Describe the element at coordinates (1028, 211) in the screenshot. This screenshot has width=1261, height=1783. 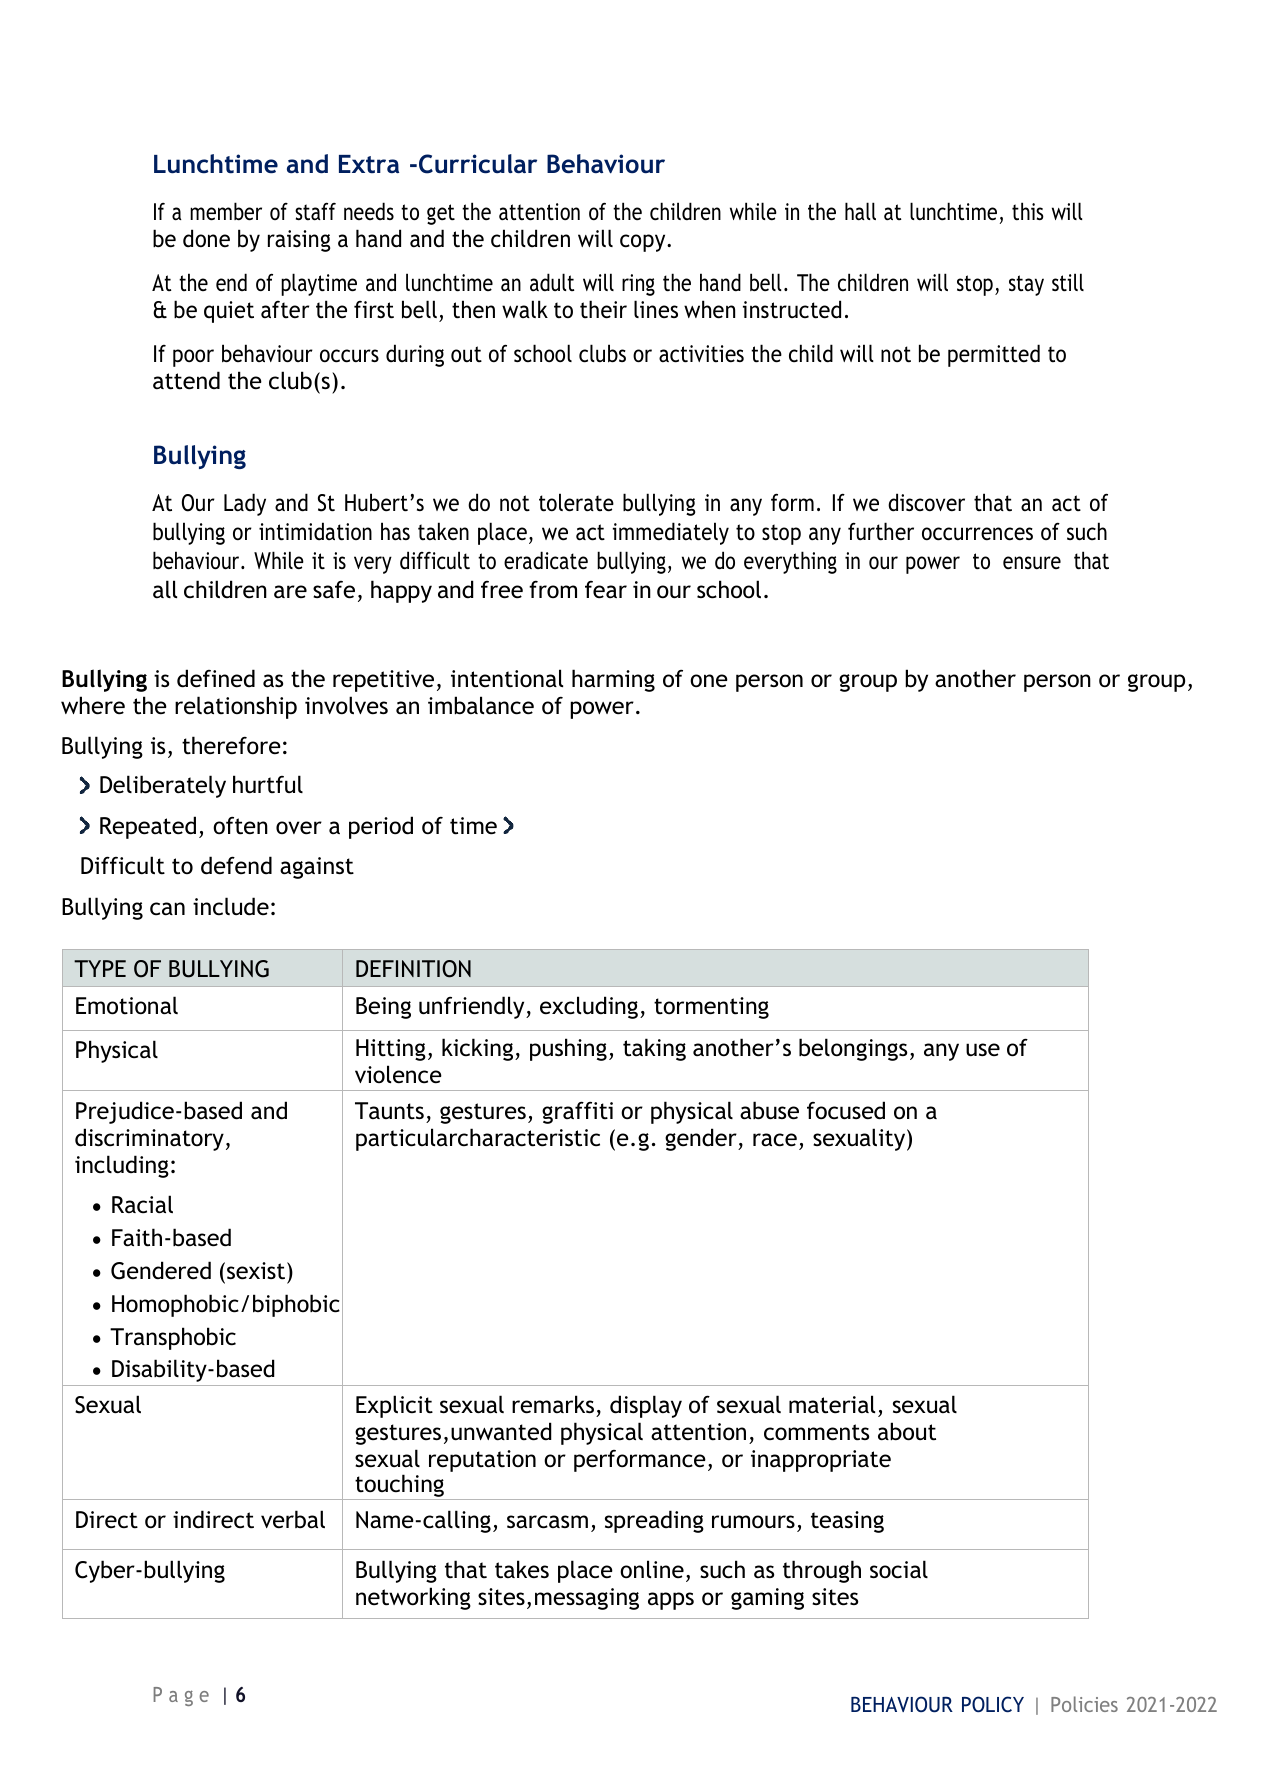
I see `this` at that location.
